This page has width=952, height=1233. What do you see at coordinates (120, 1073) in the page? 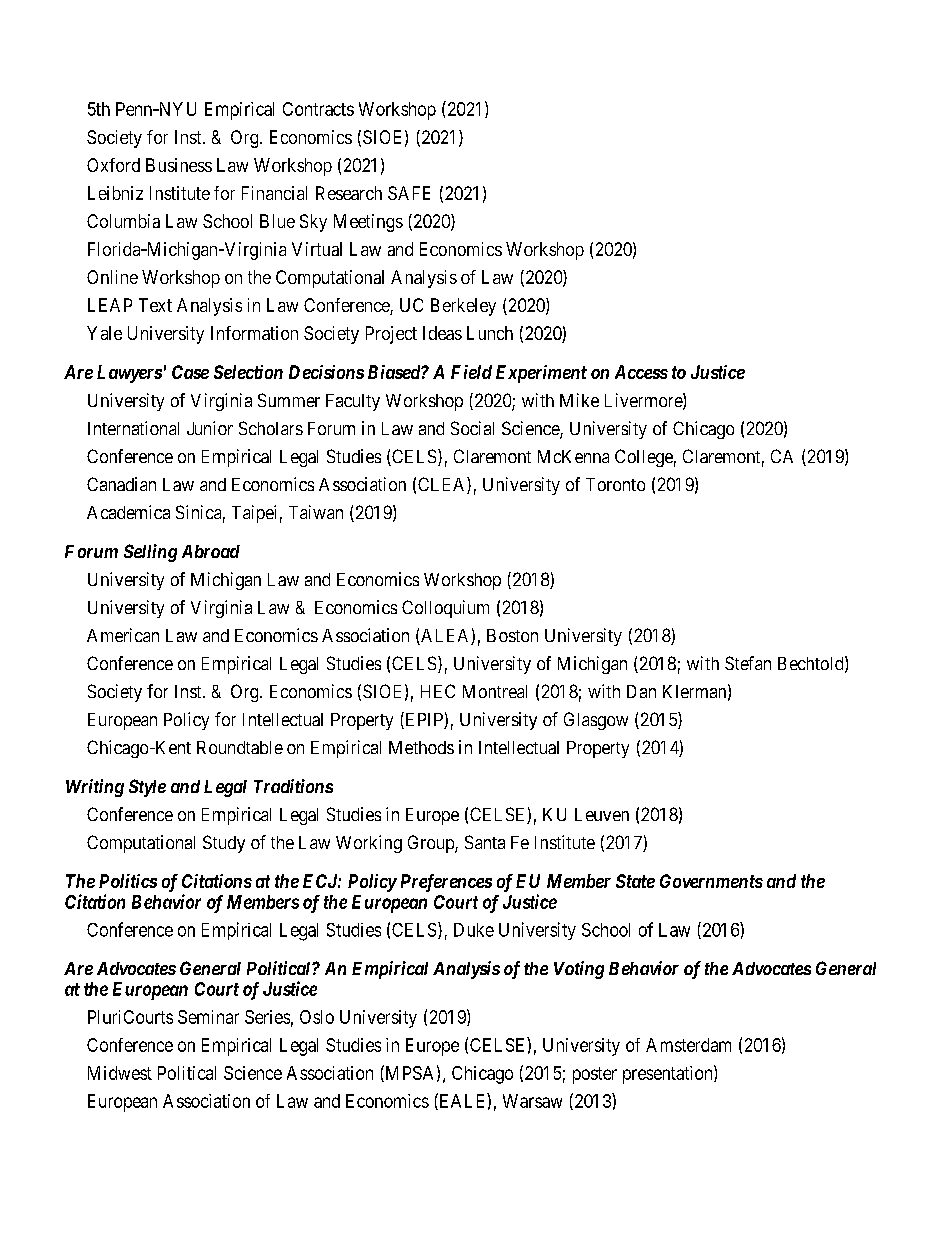
I see `Midwest` at bounding box center [120, 1073].
